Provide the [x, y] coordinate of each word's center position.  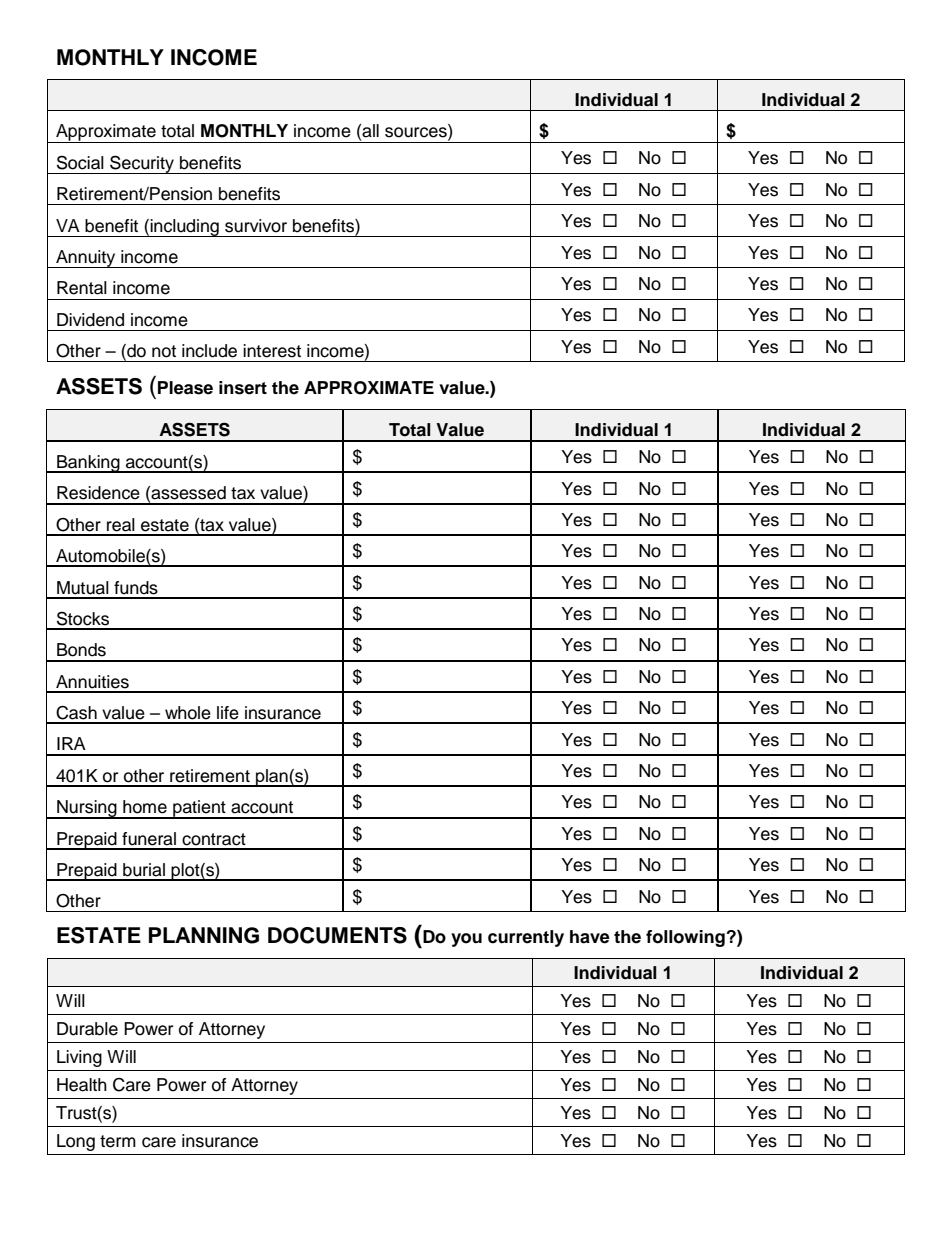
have [590, 937]
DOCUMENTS [337, 935]
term [118, 1141]
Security [142, 164]
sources [417, 132]
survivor [256, 226]
